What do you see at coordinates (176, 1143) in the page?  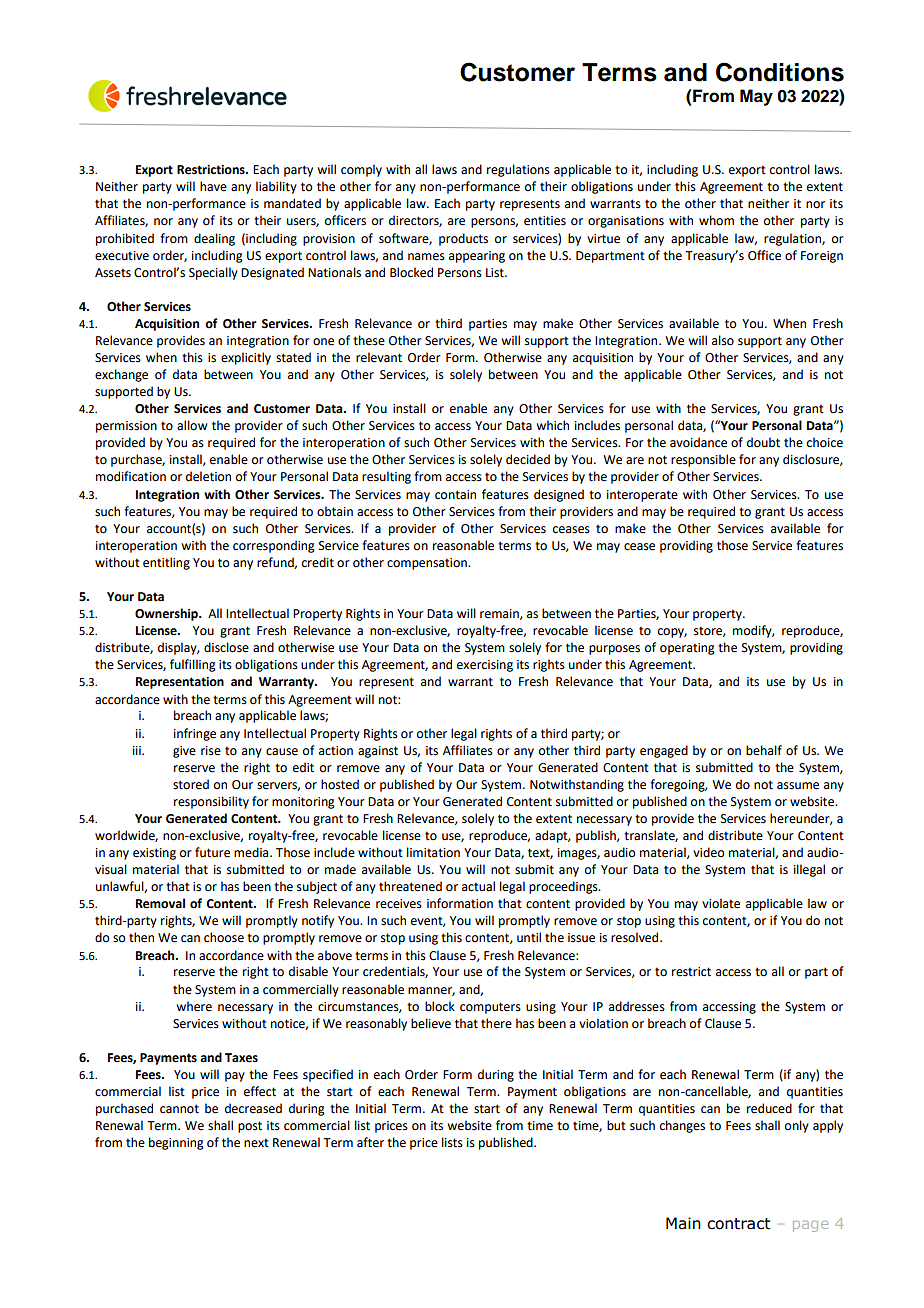 I see `beginning` at bounding box center [176, 1143].
